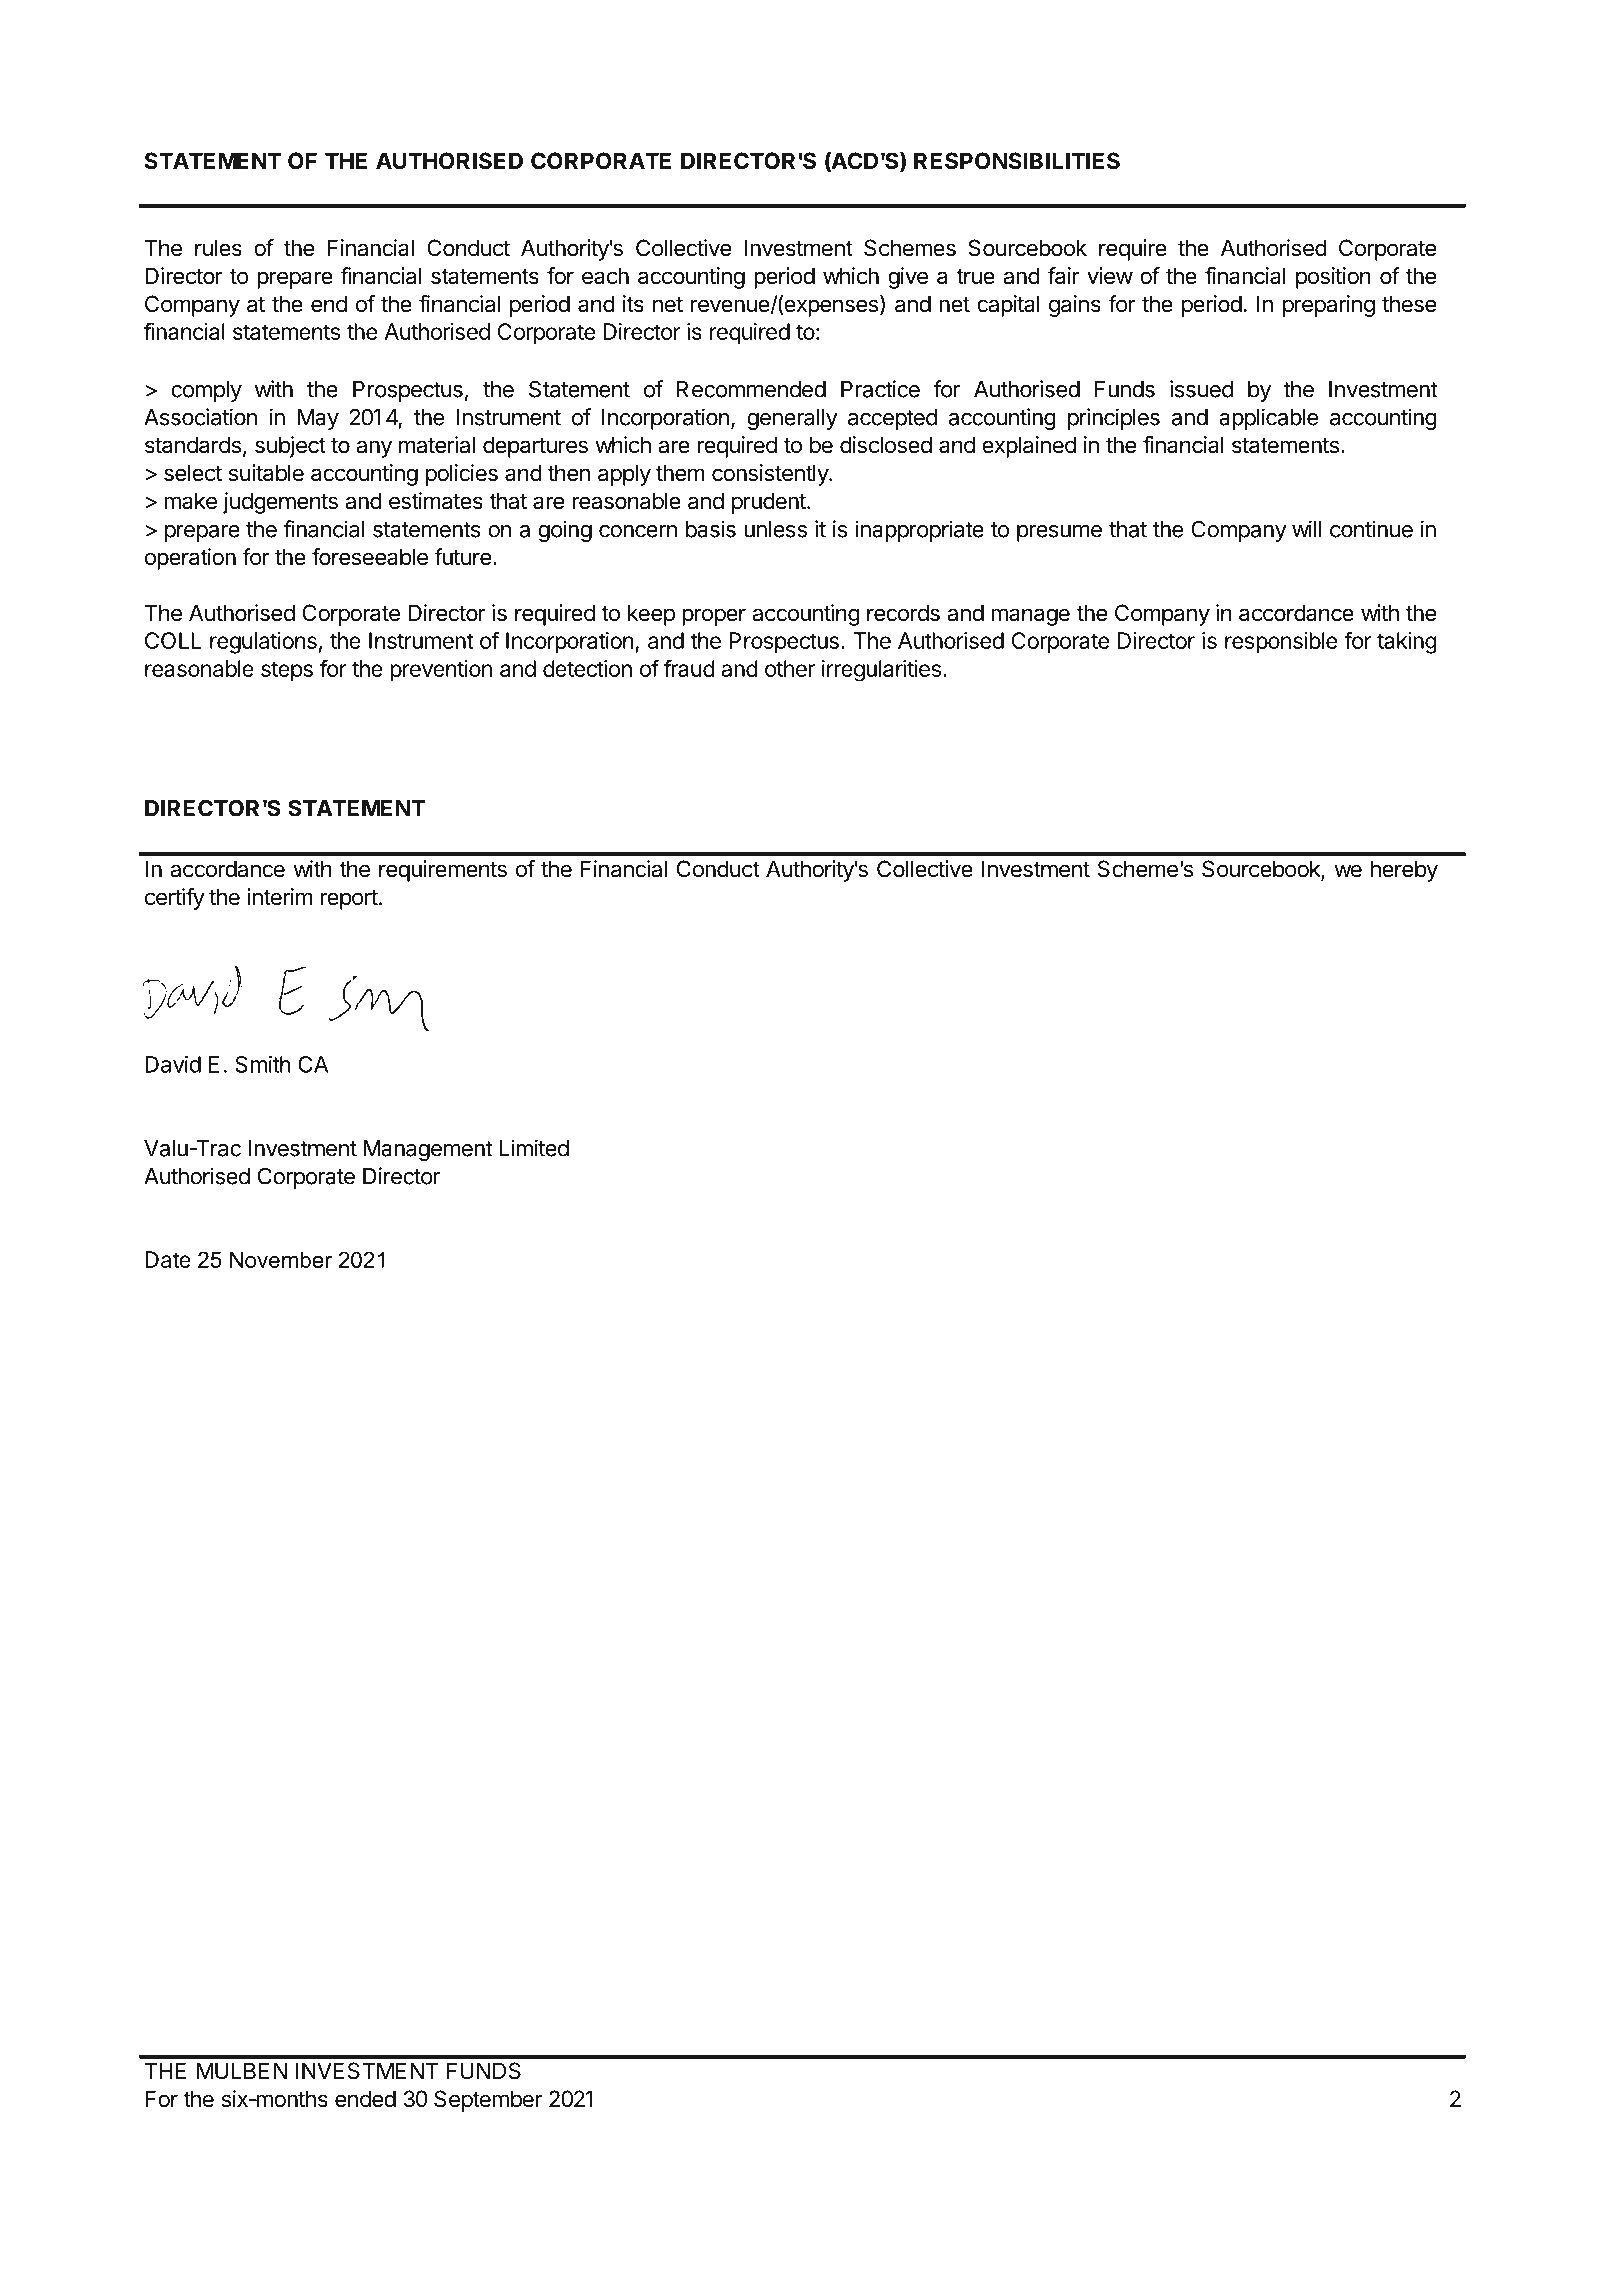 Image resolution: width=1610 pixels, height=2277 pixels. Describe the element at coordinates (488, 2101) in the page. I see `September` at that location.
